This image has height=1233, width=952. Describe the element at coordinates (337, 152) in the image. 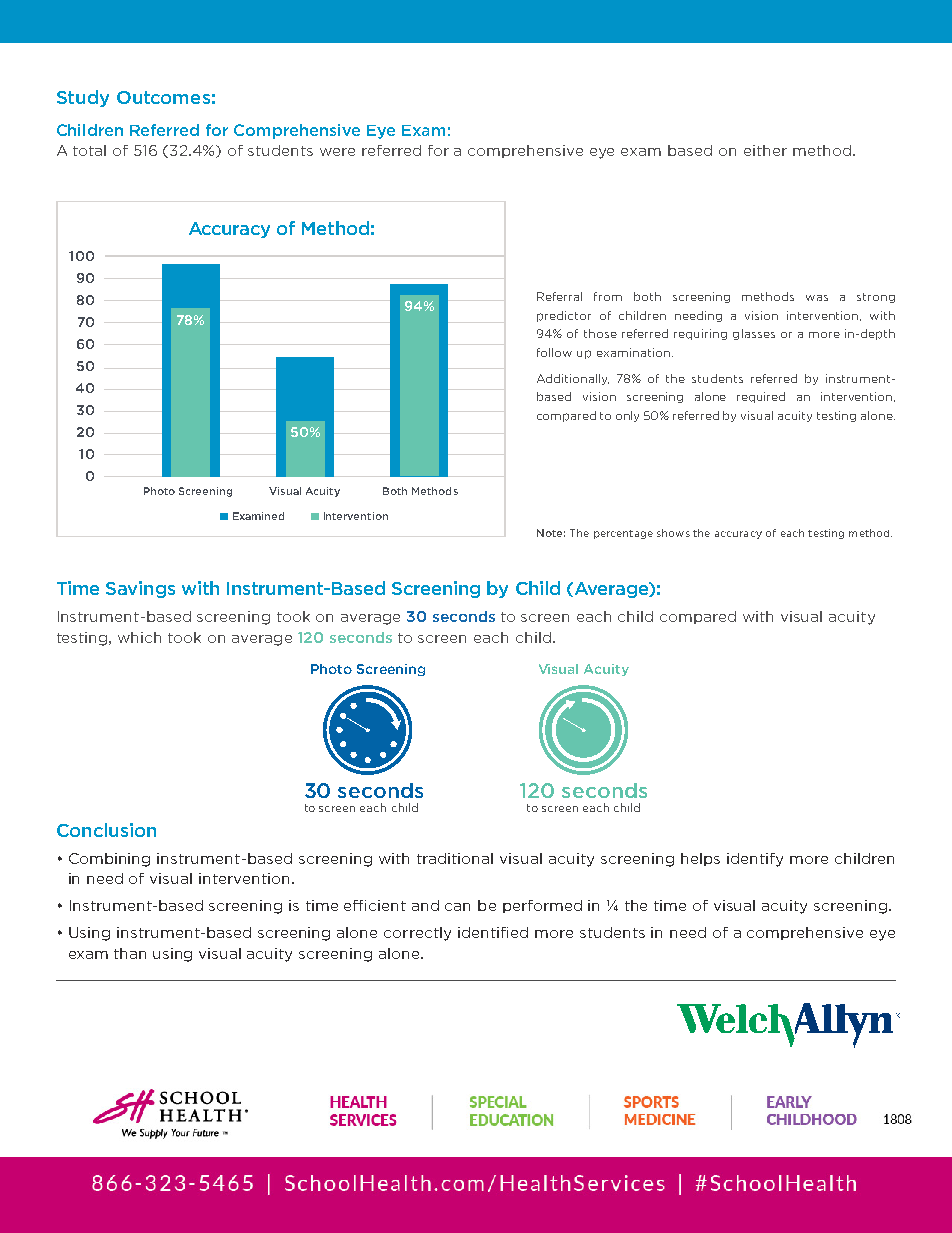

I see `were` at that location.
